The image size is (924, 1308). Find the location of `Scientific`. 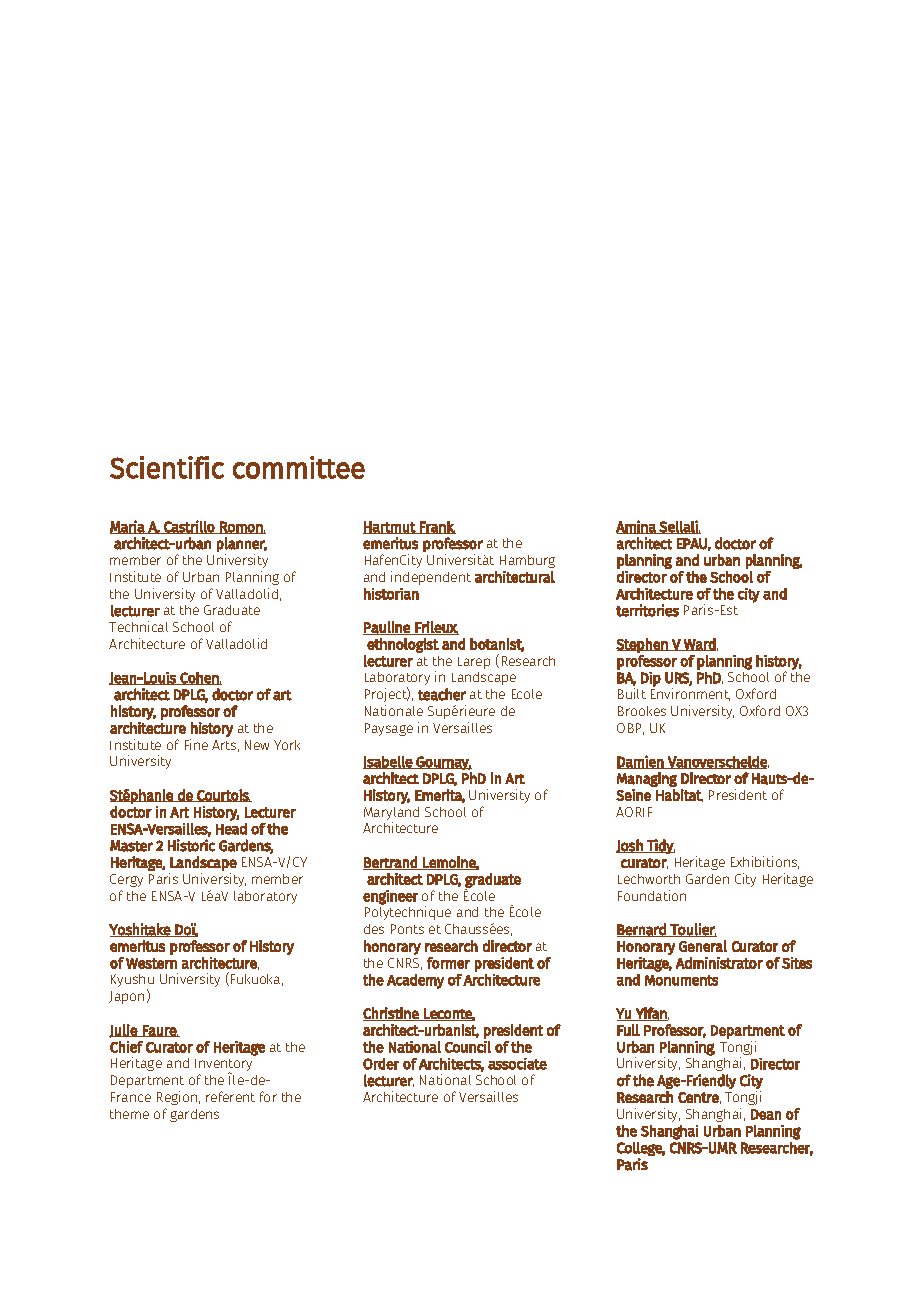

Scientific is located at coordinates (167, 467).
